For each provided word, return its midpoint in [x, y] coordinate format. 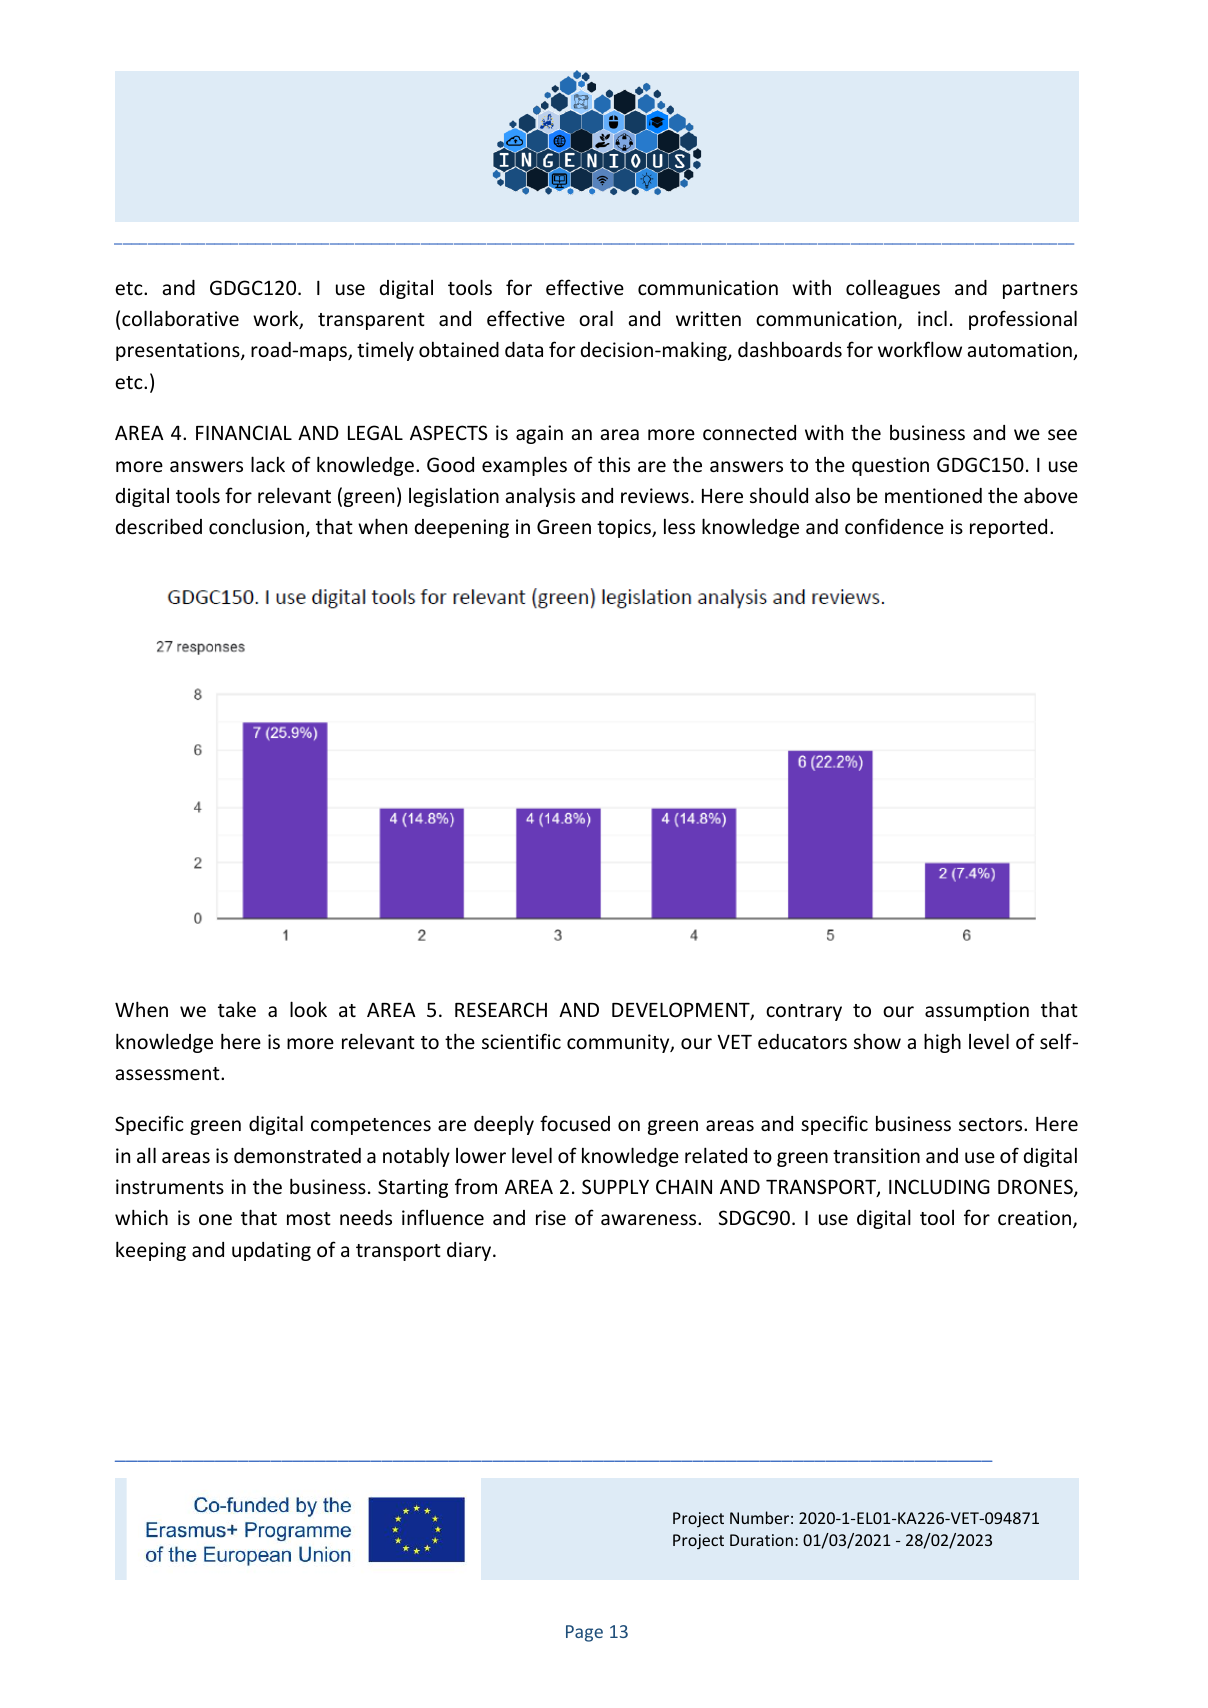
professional [1023, 320]
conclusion [256, 526]
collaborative [180, 318]
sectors [992, 1124]
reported [1008, 528]
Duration [761, 1540]
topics [625, 528]
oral [596, 318]
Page [584, 1633]
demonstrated [297, 1155]
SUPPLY [615, 1186]
